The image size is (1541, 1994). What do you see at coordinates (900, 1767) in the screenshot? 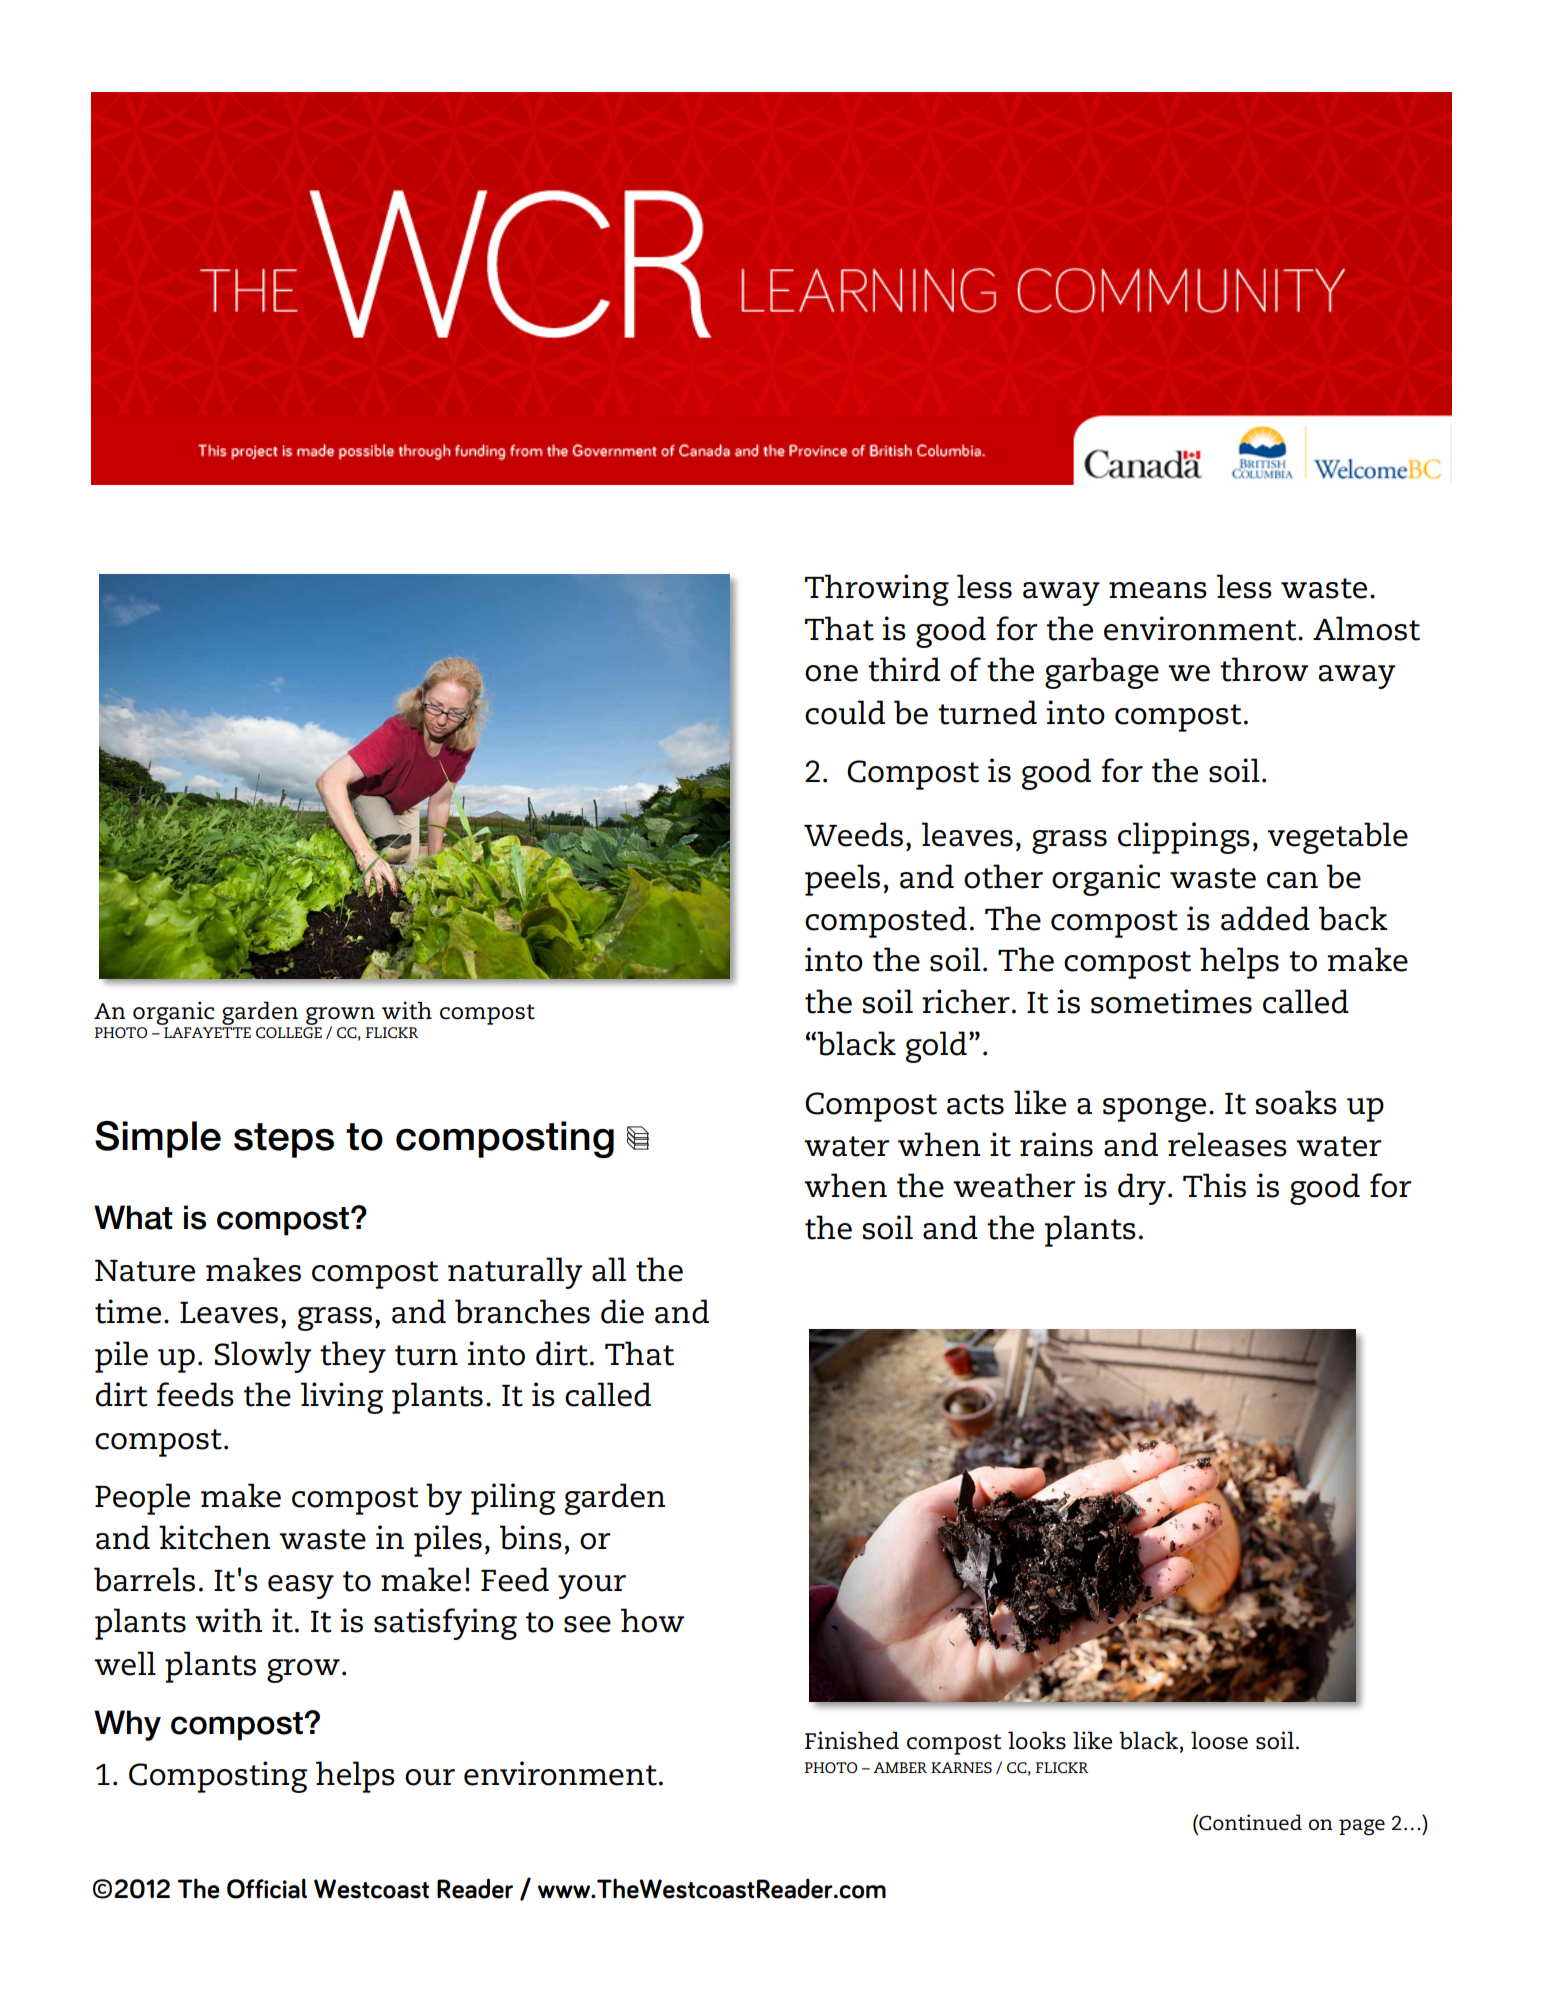
I see `AMBER` at bounding box center [900, 1767].
